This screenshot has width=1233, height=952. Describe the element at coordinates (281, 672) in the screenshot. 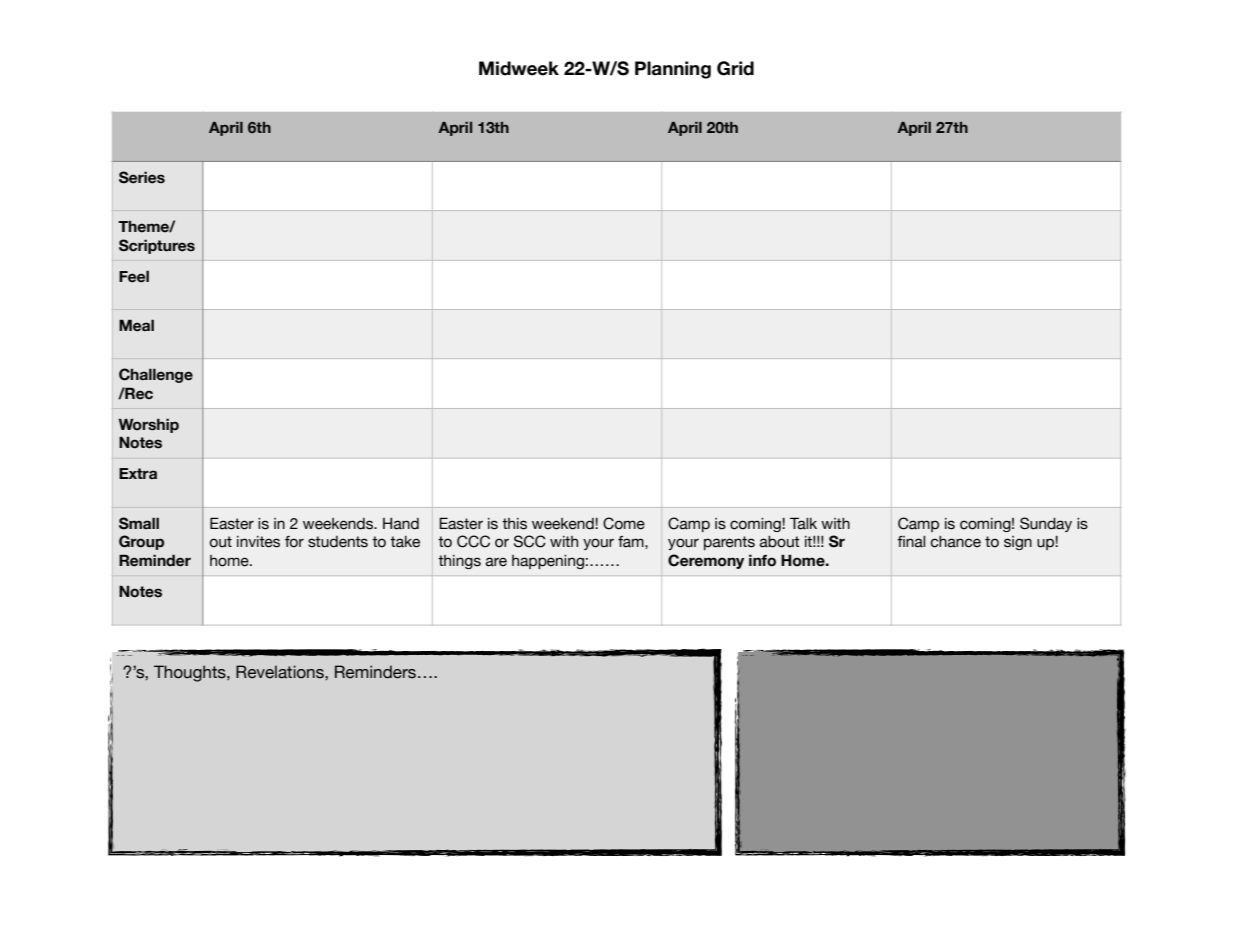

I see `Revelations` at that location.
